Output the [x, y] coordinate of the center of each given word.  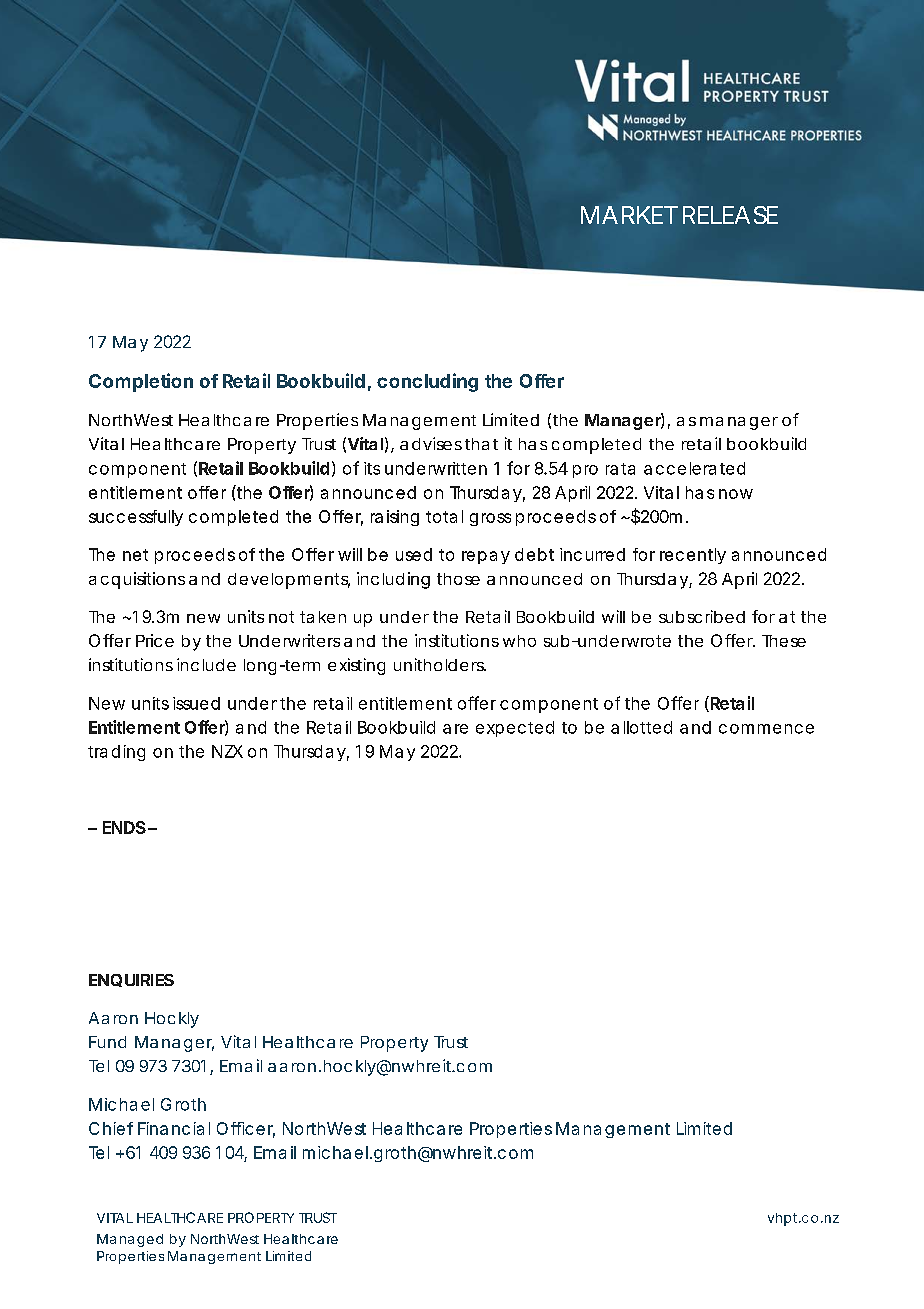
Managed [130, 1240]
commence [766, 729]
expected [515, 729]
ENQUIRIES [131, 980]
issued [196, 703]
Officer [246, 1129]
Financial [174, 1128]
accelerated [694, 468]
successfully [136, 518]
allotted [641, 727]
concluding [427, 382]
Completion [141, 382]
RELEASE [730, 215]
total [444, 516]
